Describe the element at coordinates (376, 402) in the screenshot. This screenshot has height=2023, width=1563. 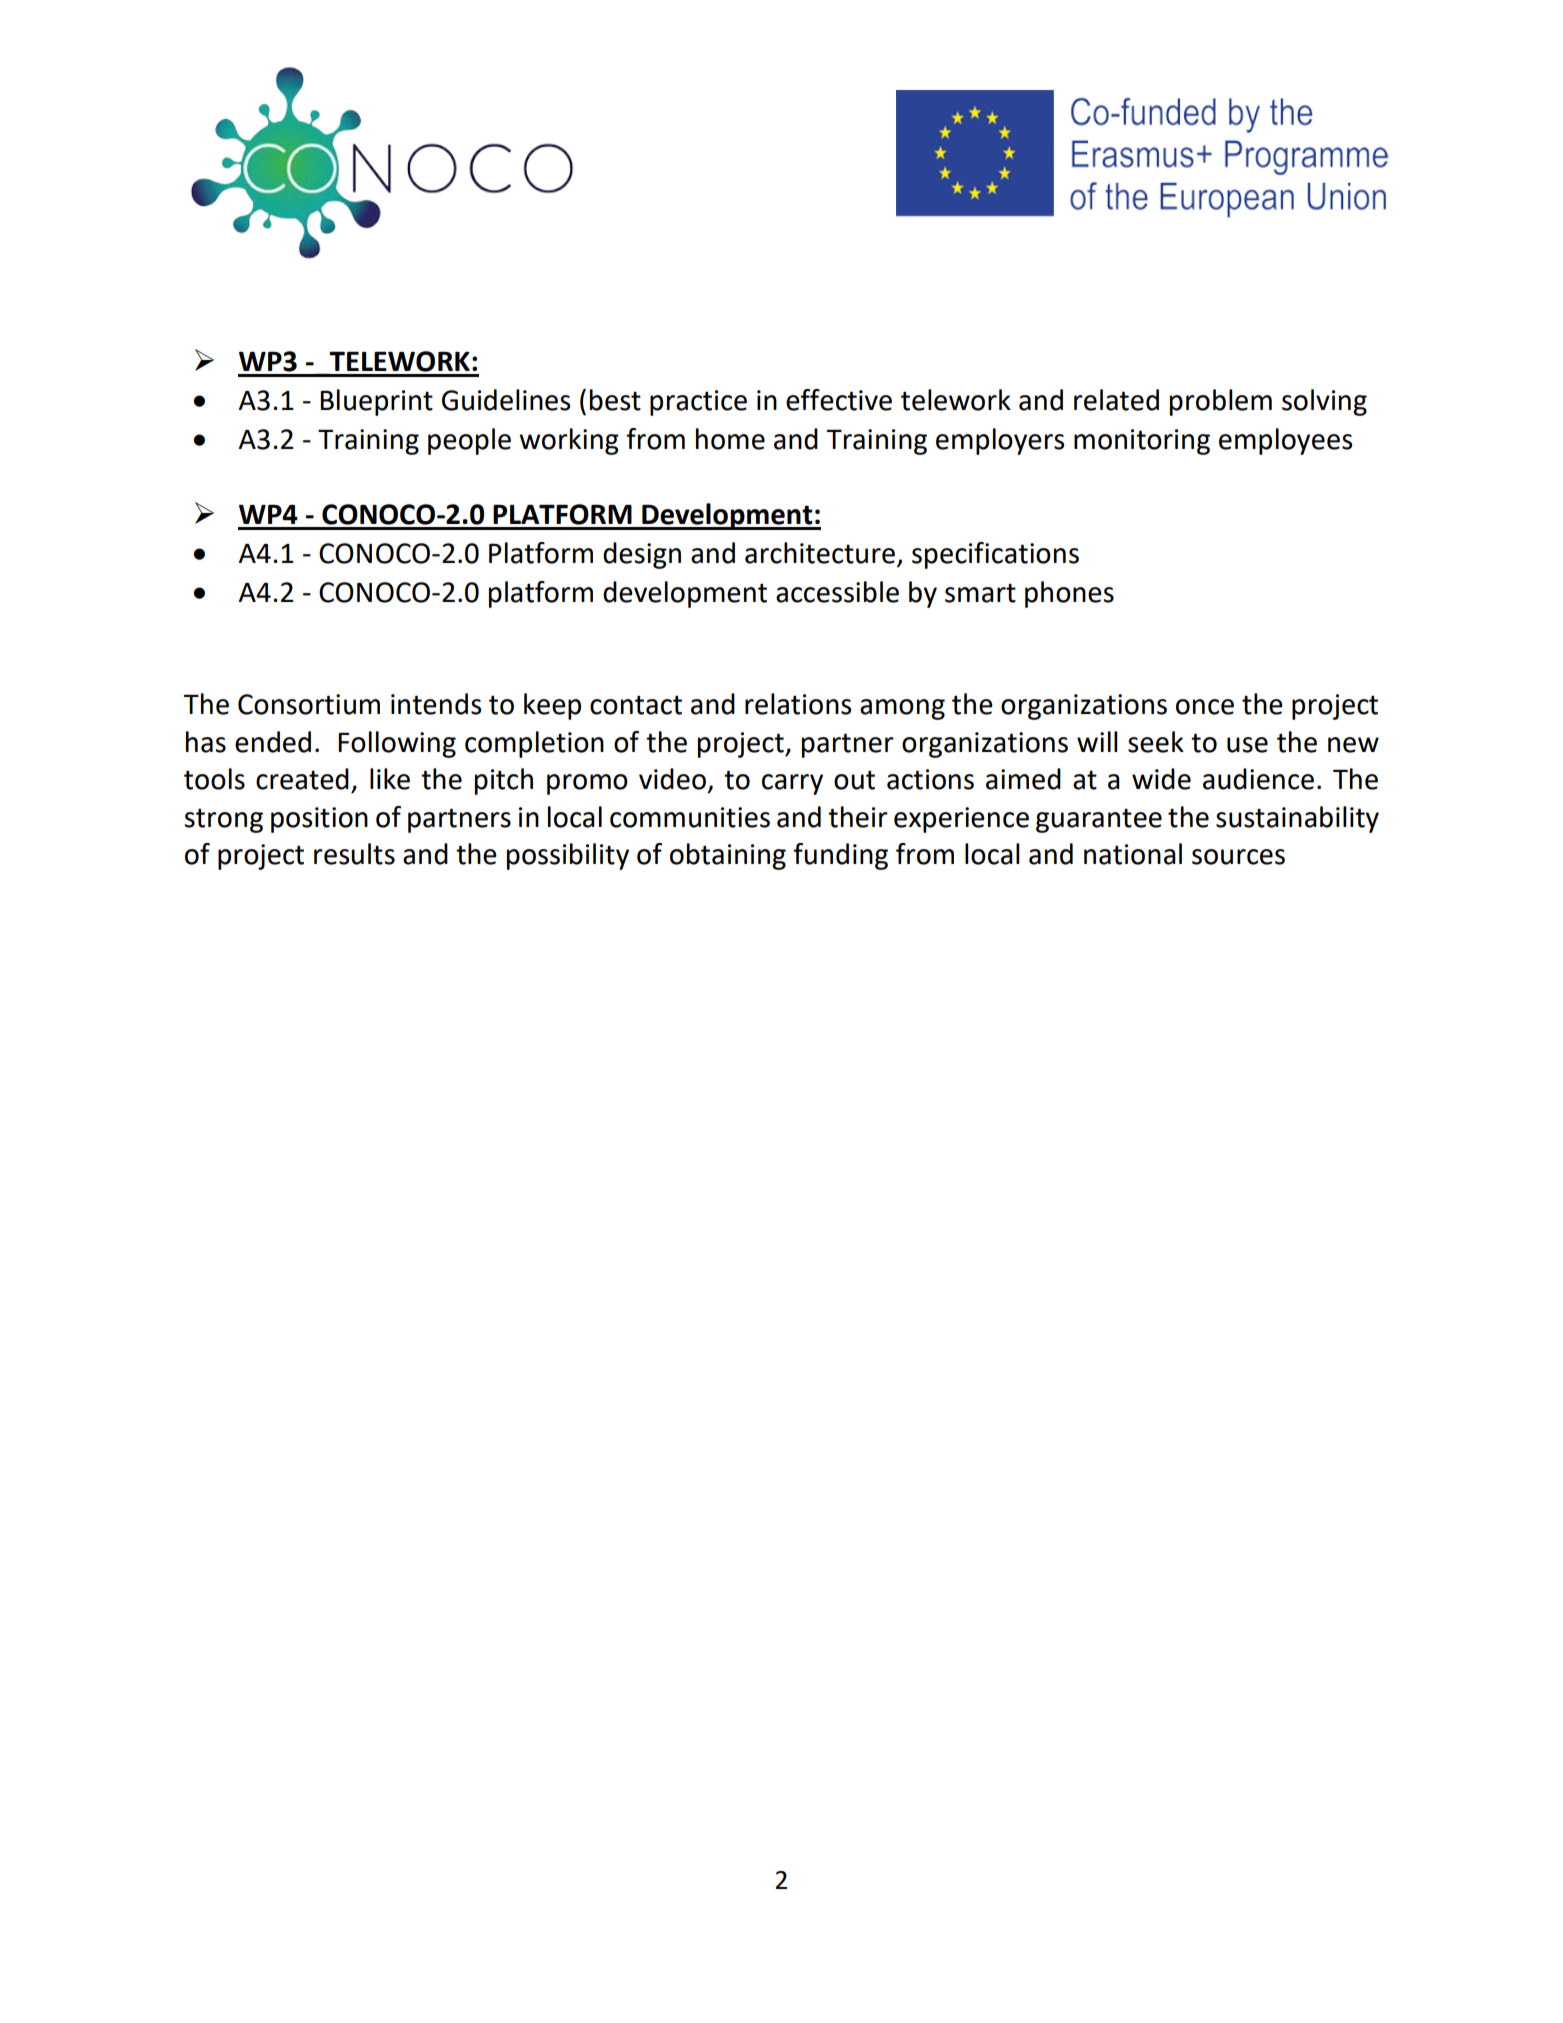
I see `Blueprint` at that location.
